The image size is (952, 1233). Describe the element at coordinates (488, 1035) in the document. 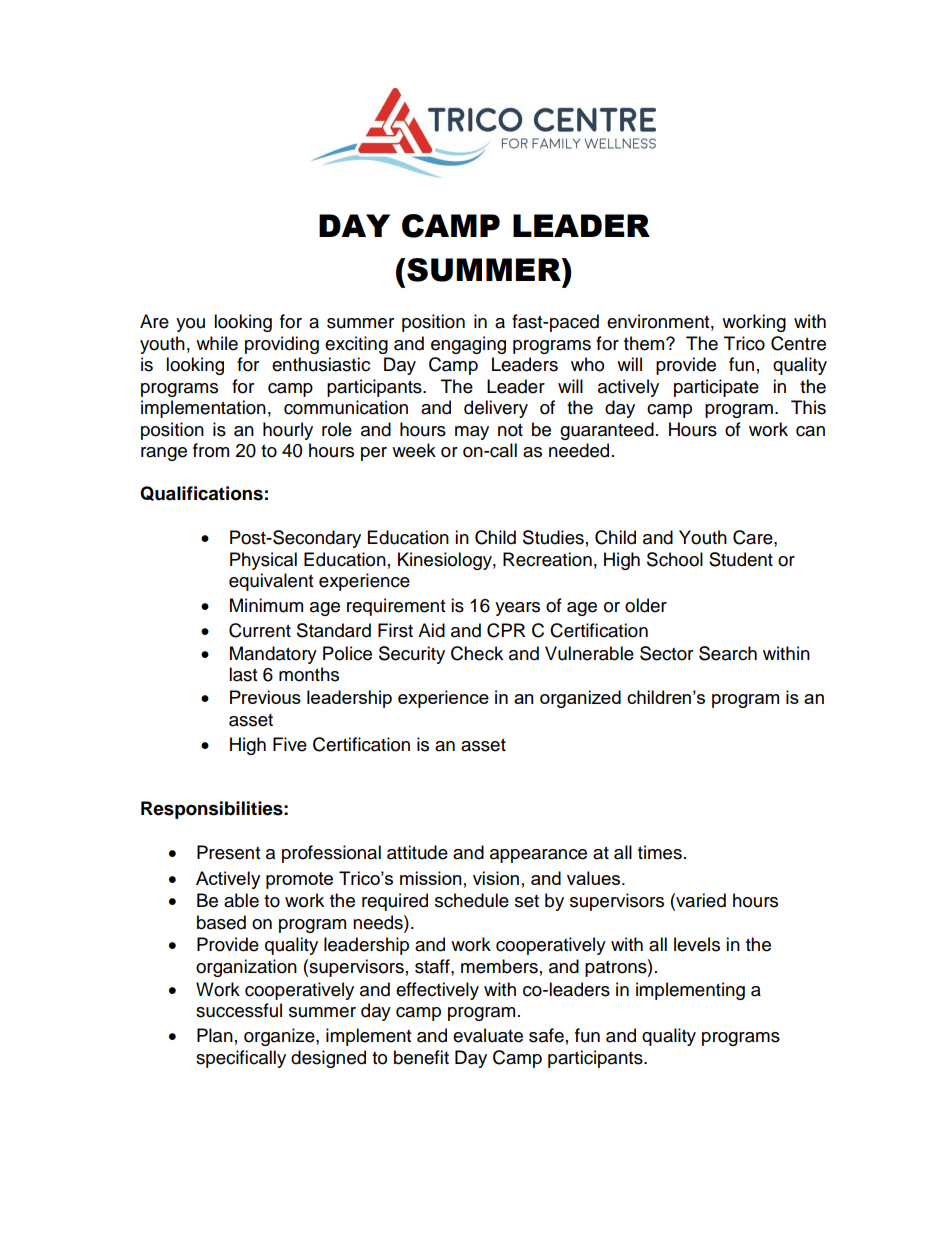

I see `evaluate` at that location.
